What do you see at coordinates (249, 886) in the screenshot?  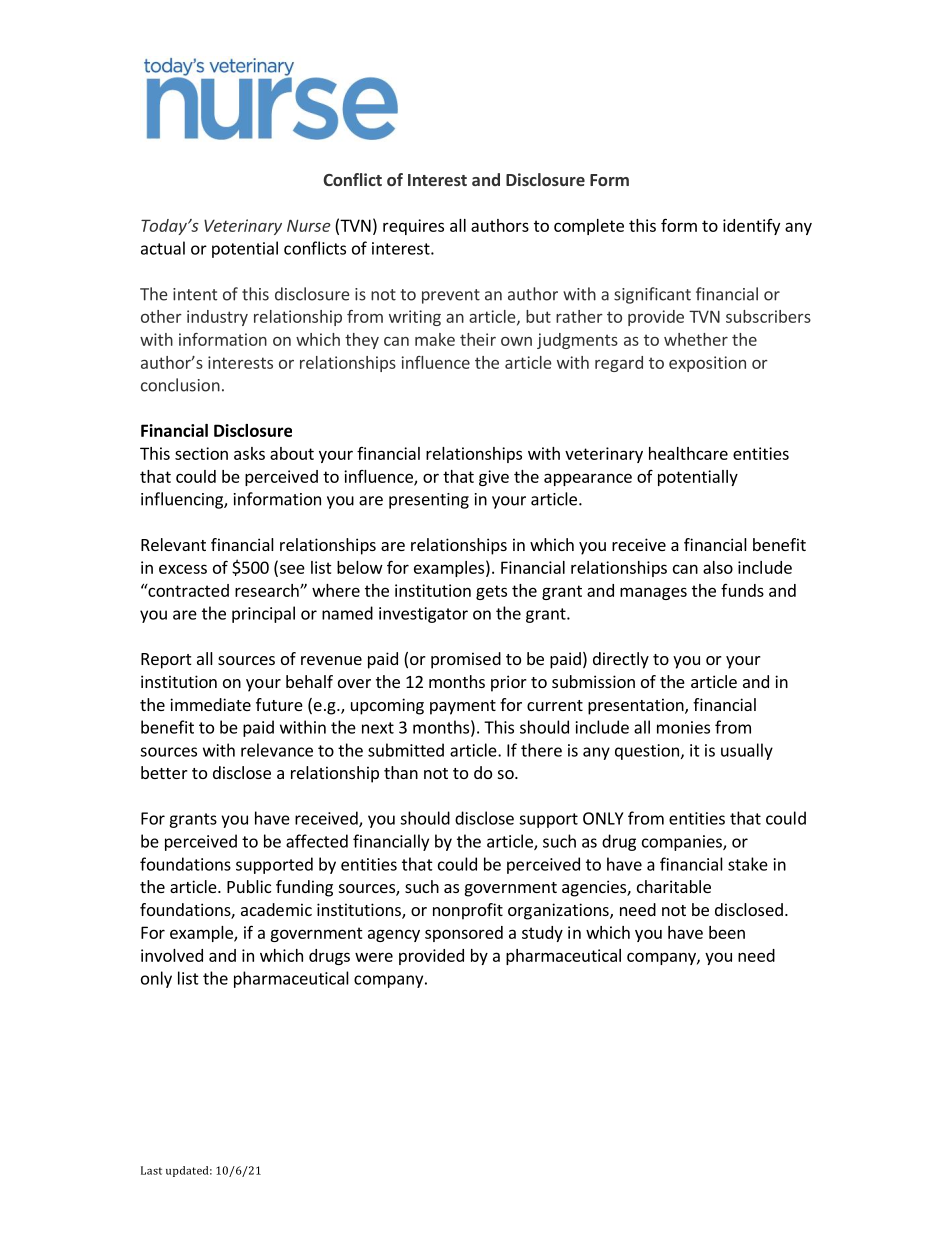 I see `Public` at bounding box center [249, 886].
